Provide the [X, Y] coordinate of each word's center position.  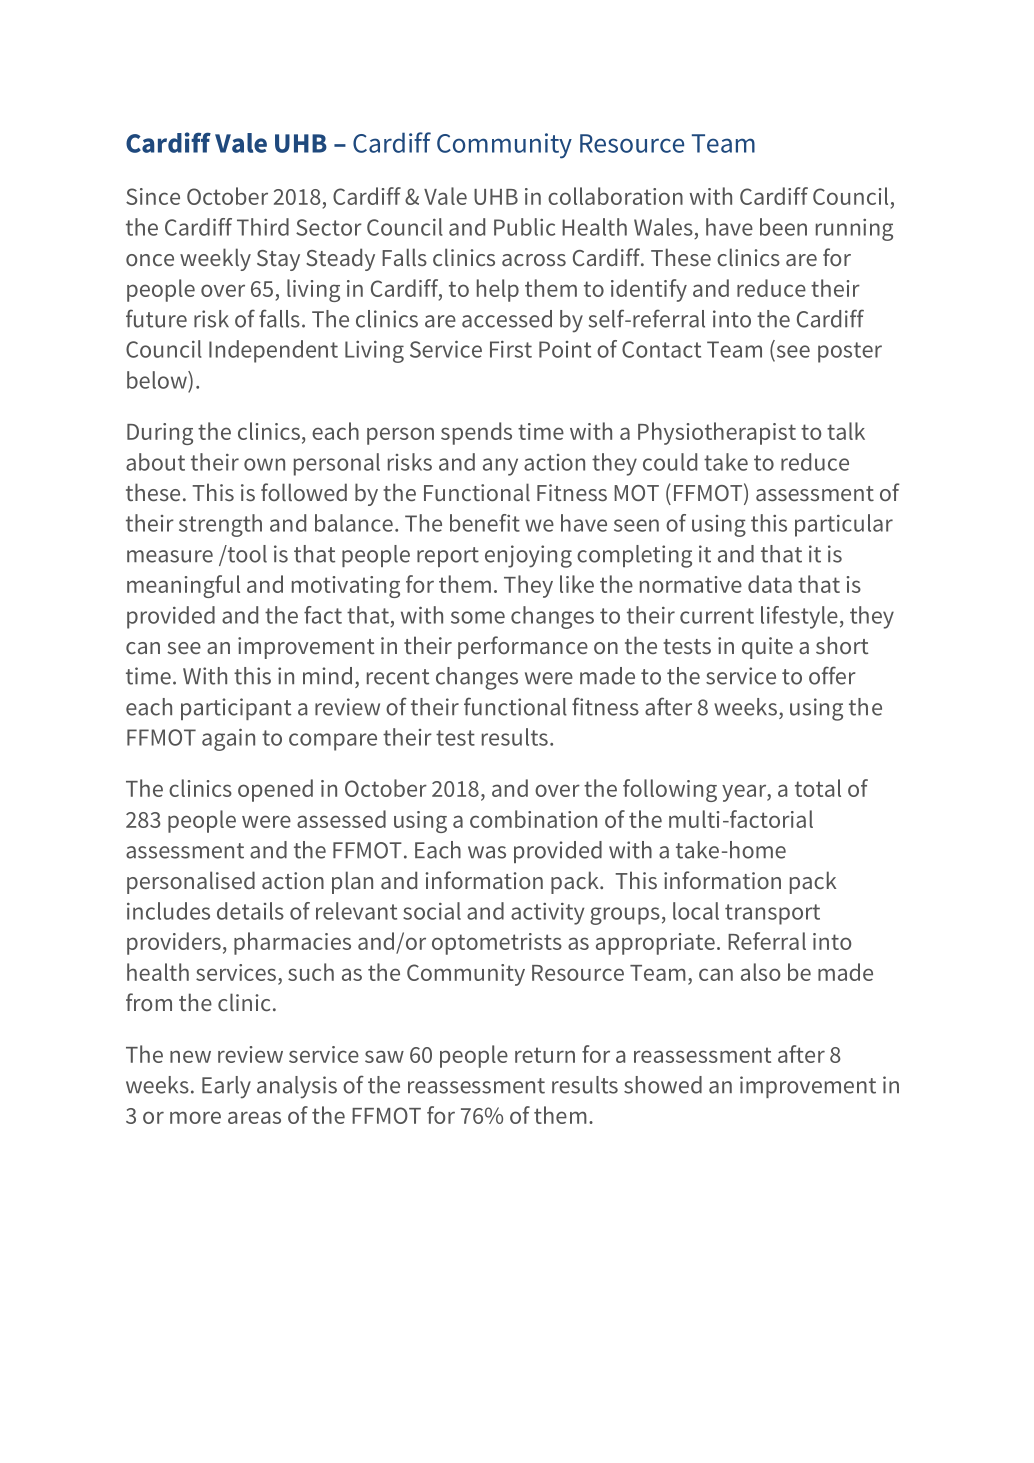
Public [524, 227]
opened [275, 790]
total [818, 788]
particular [844, 525]
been [783, 227]
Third [263, 227]
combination [533, 819]
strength [220, 525]
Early [226, 1087]
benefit [485, 523]
